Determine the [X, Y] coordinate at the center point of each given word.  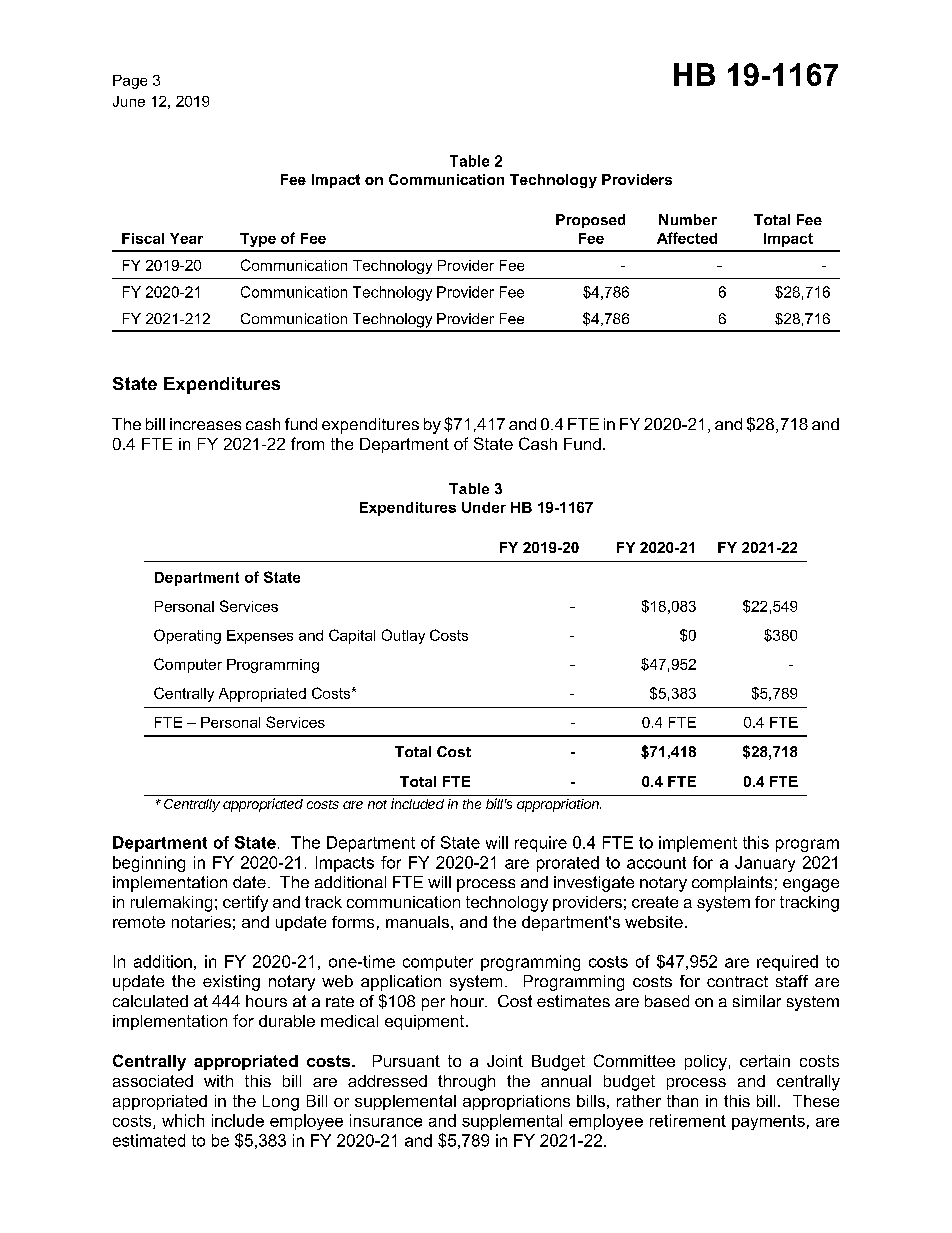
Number [688, 219]
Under [484, 507]
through [466, 1083]
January [765, 864]
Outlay [403, 636]
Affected [687, 238]
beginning [149, 864]
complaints [732, 884]
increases [205, 424]
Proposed [590, 221]
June [129, 101]
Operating [187, 636]
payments [768, 1122]
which [183, 1120]
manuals [417, 922]
